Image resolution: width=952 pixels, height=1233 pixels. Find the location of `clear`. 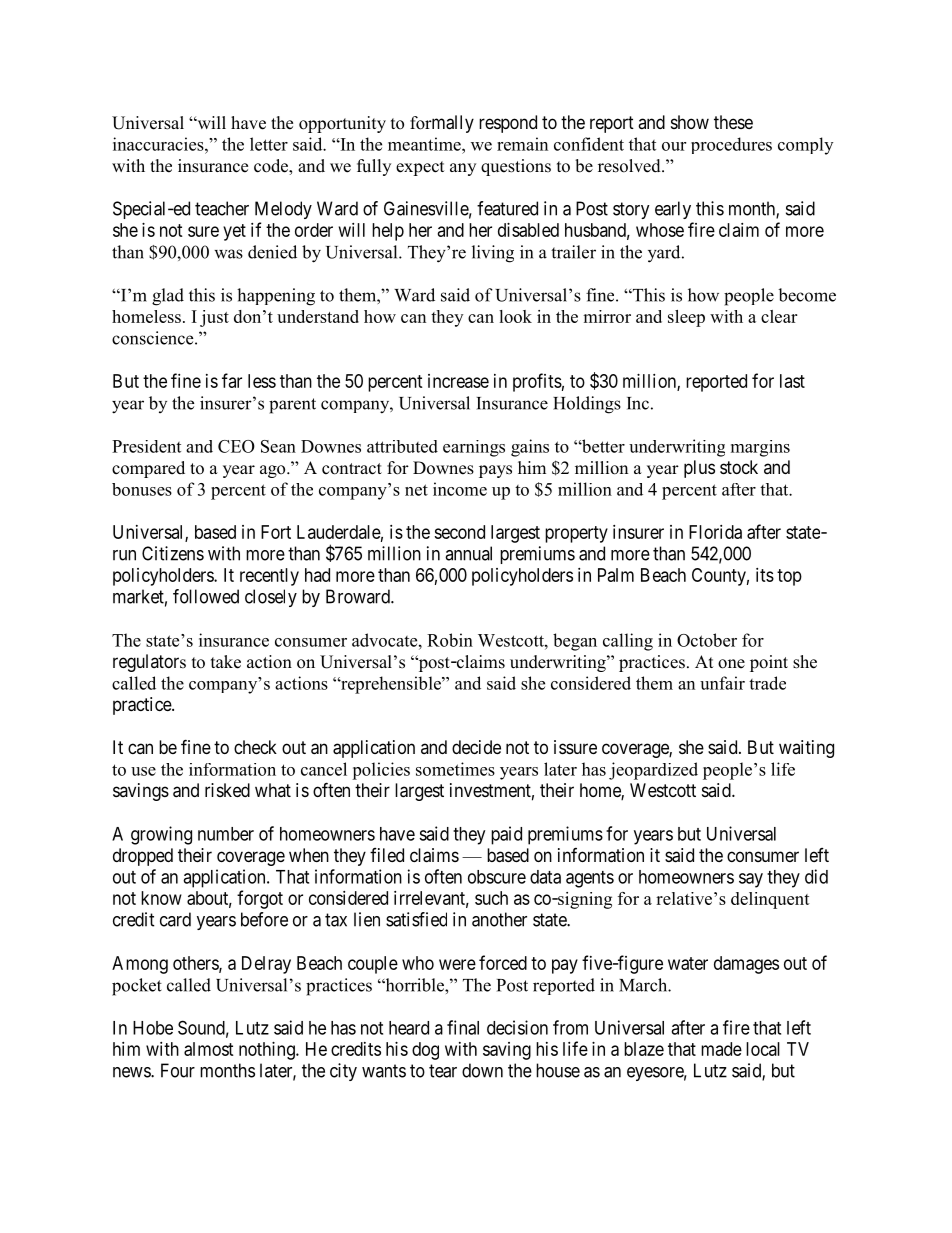

clear is located at coordinates (779, 316).
